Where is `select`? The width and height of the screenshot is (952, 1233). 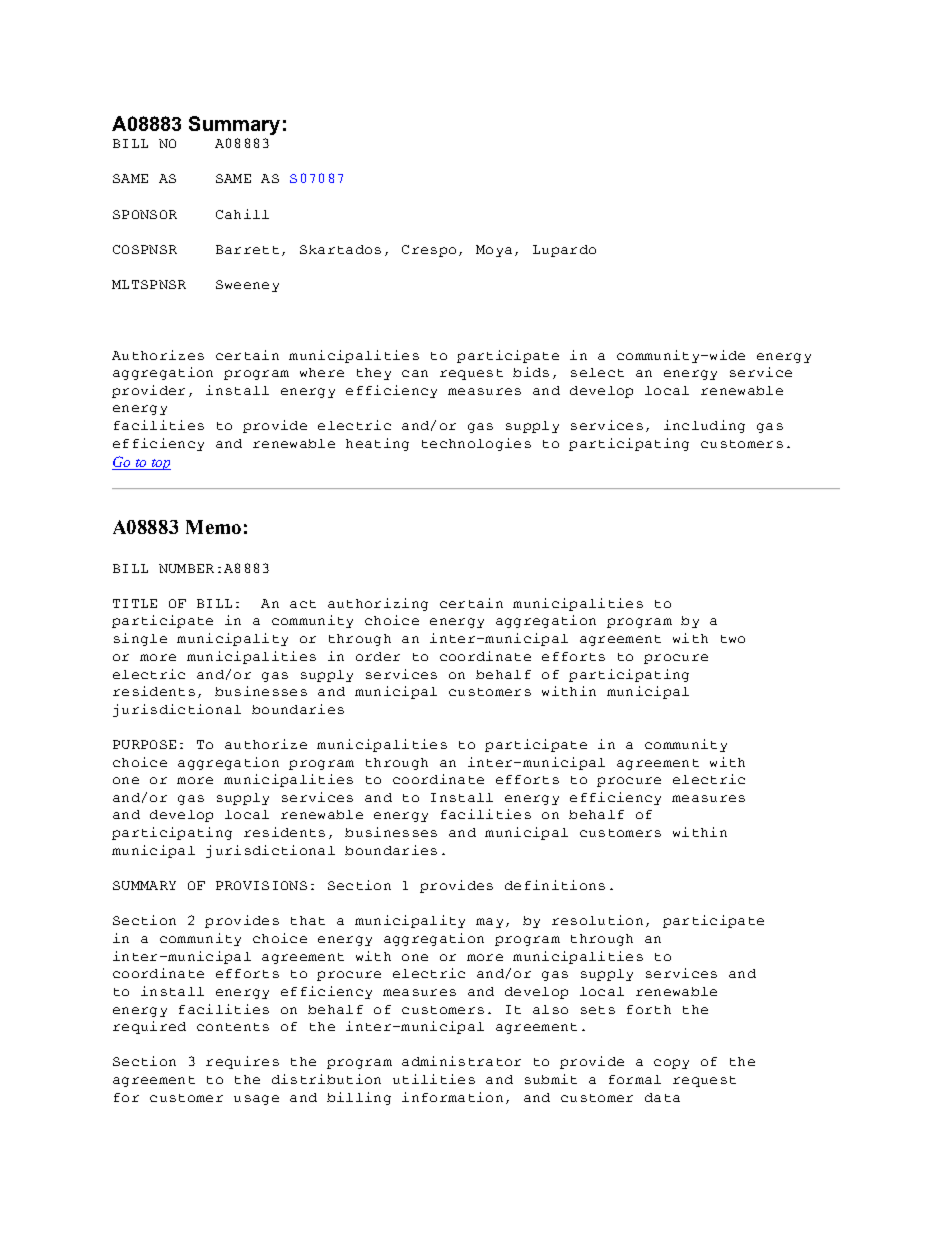 select is located at coordinates (597, 372).
